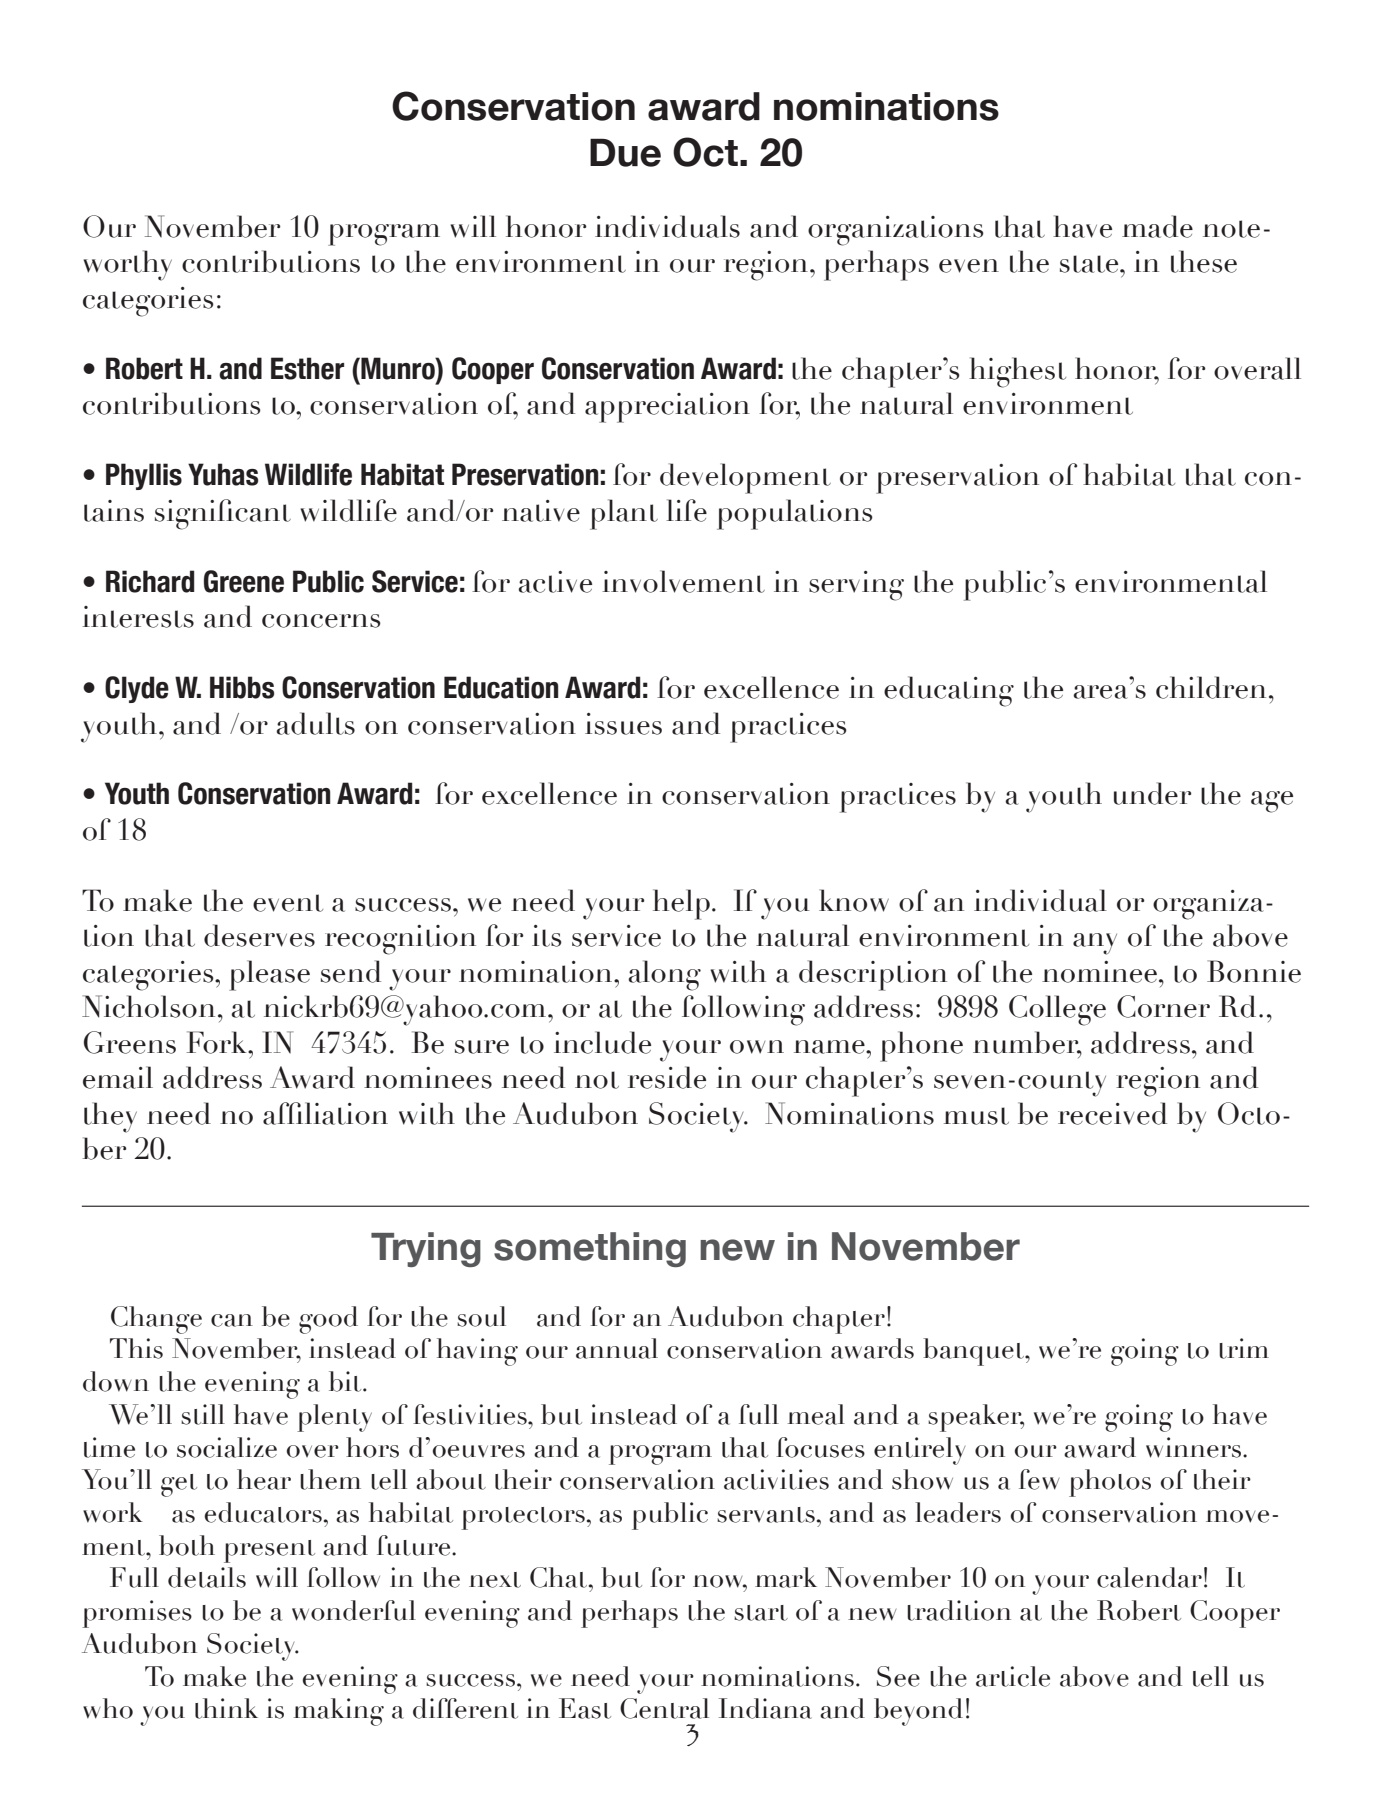 The image size is (1391, 1801). What do you see at coordinates (1112, 1113) in the document?
I see `received` at bounding box center [1112, 1113].
